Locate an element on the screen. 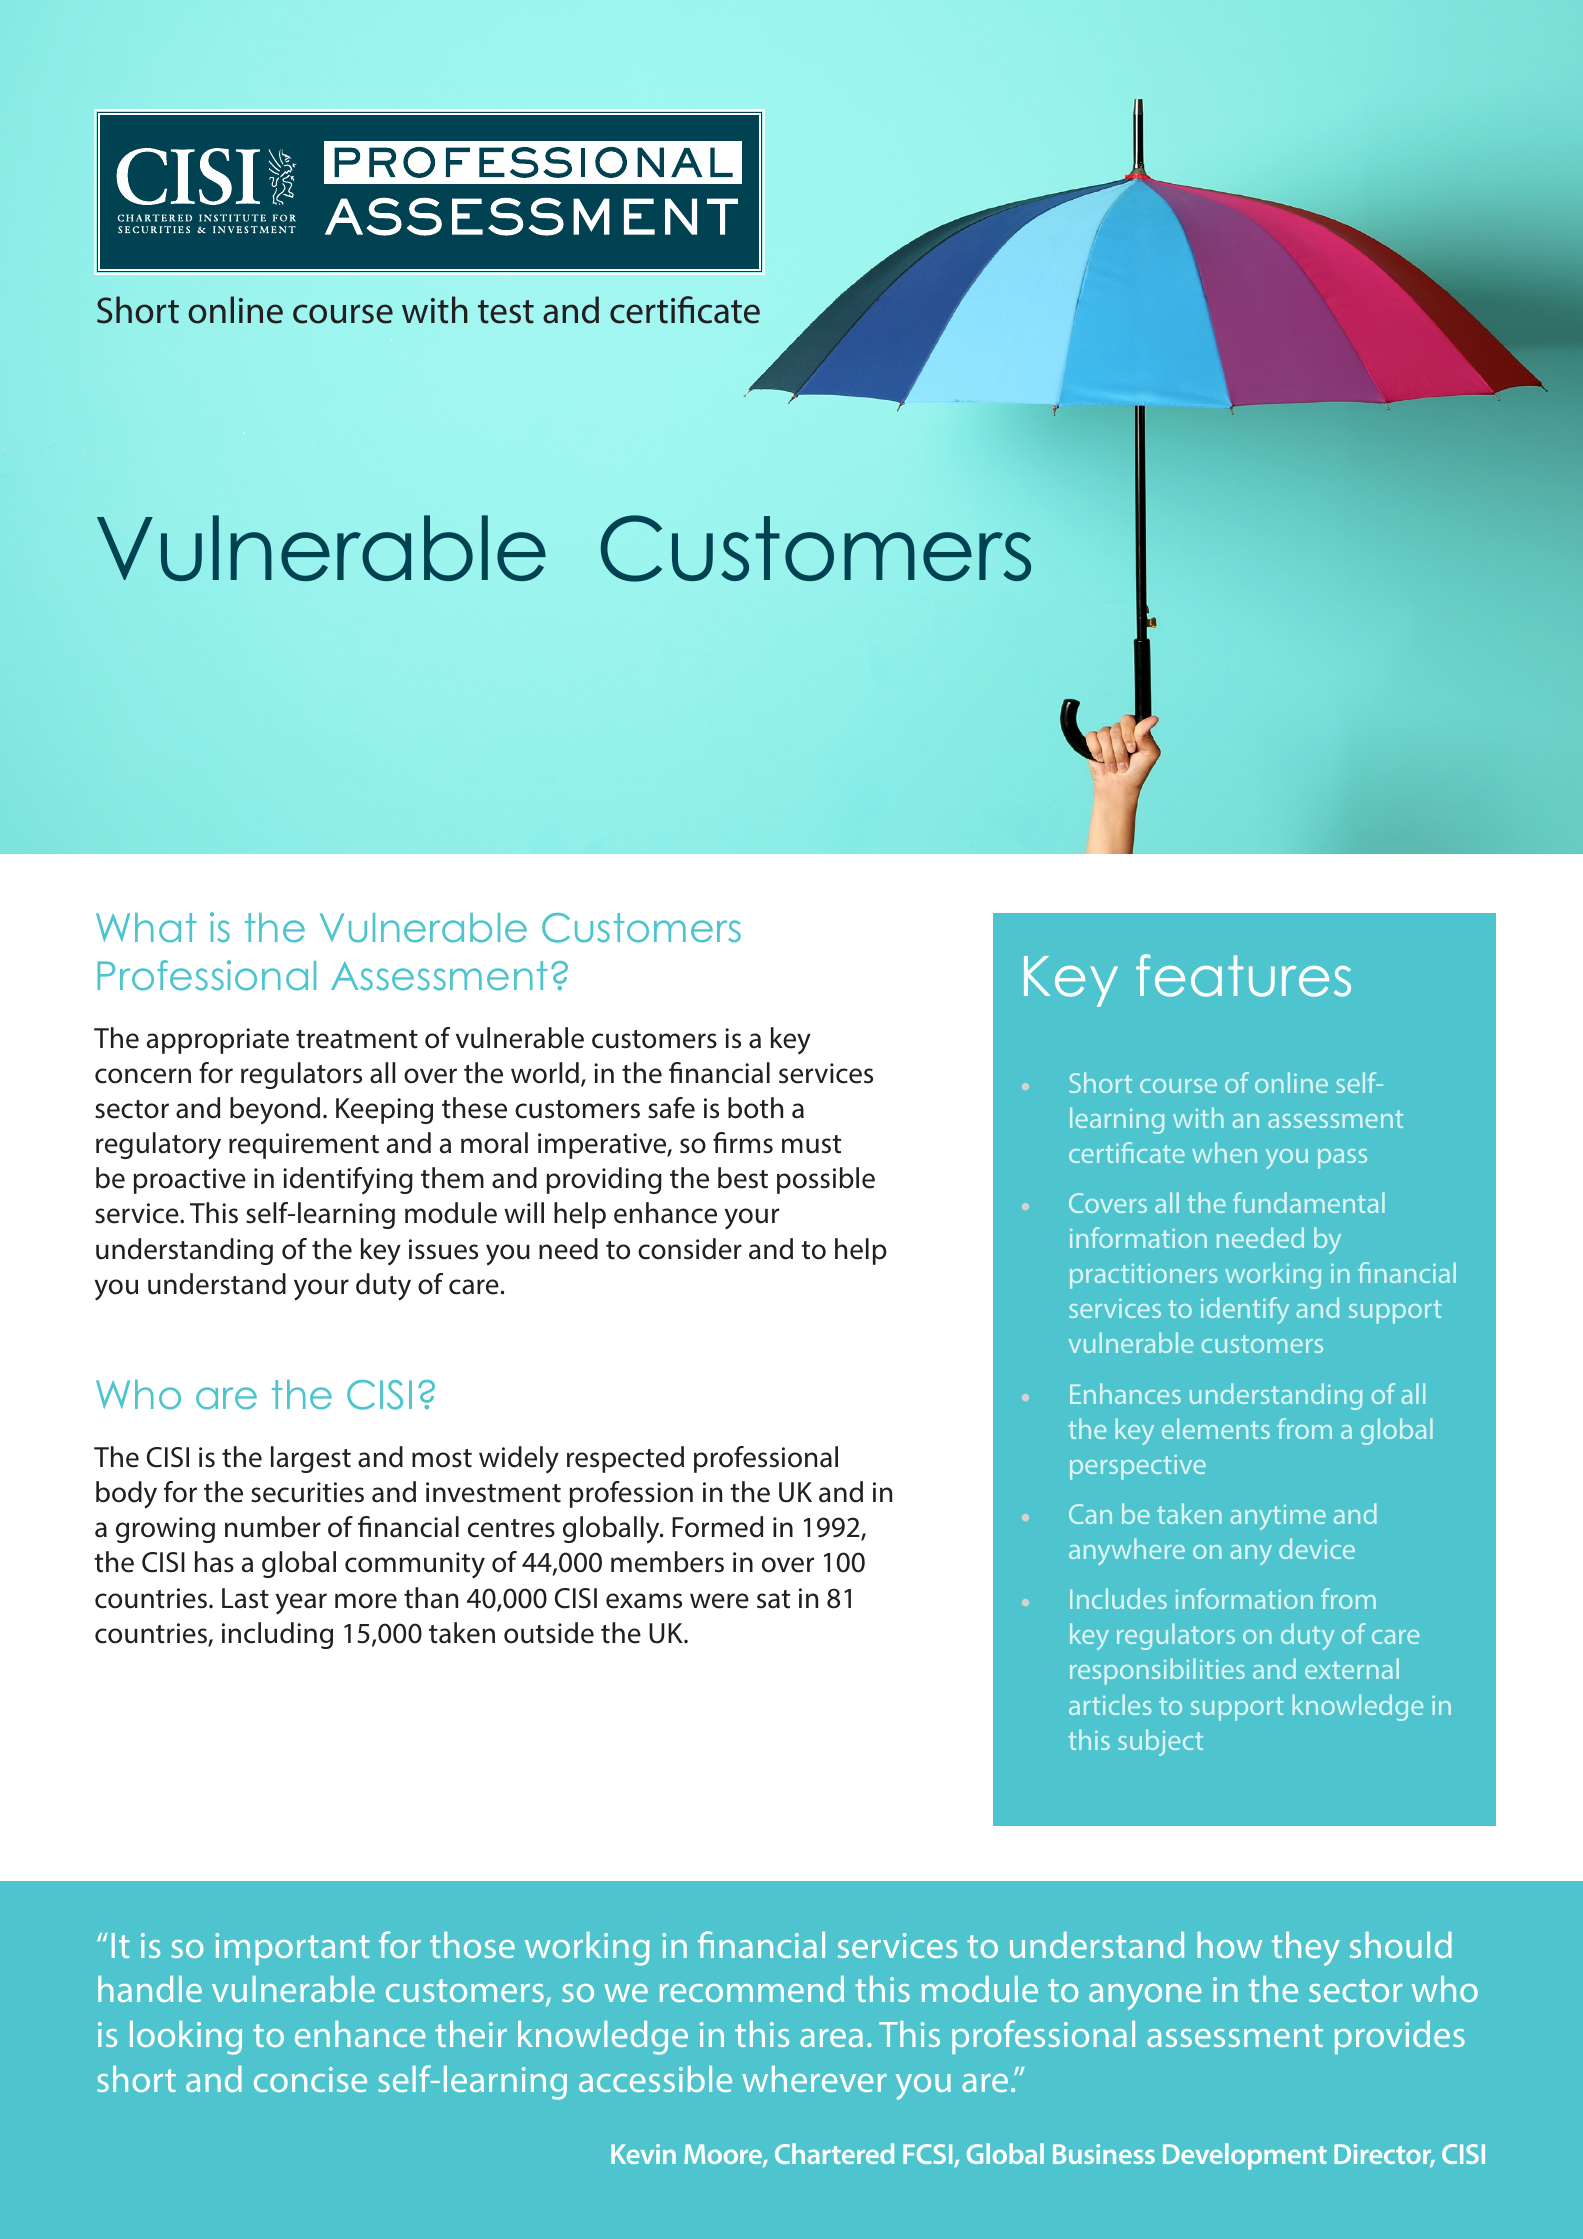 The width and height of the screenshot is (1583, 2239). proactive is located at coordinates (190, 1181).
